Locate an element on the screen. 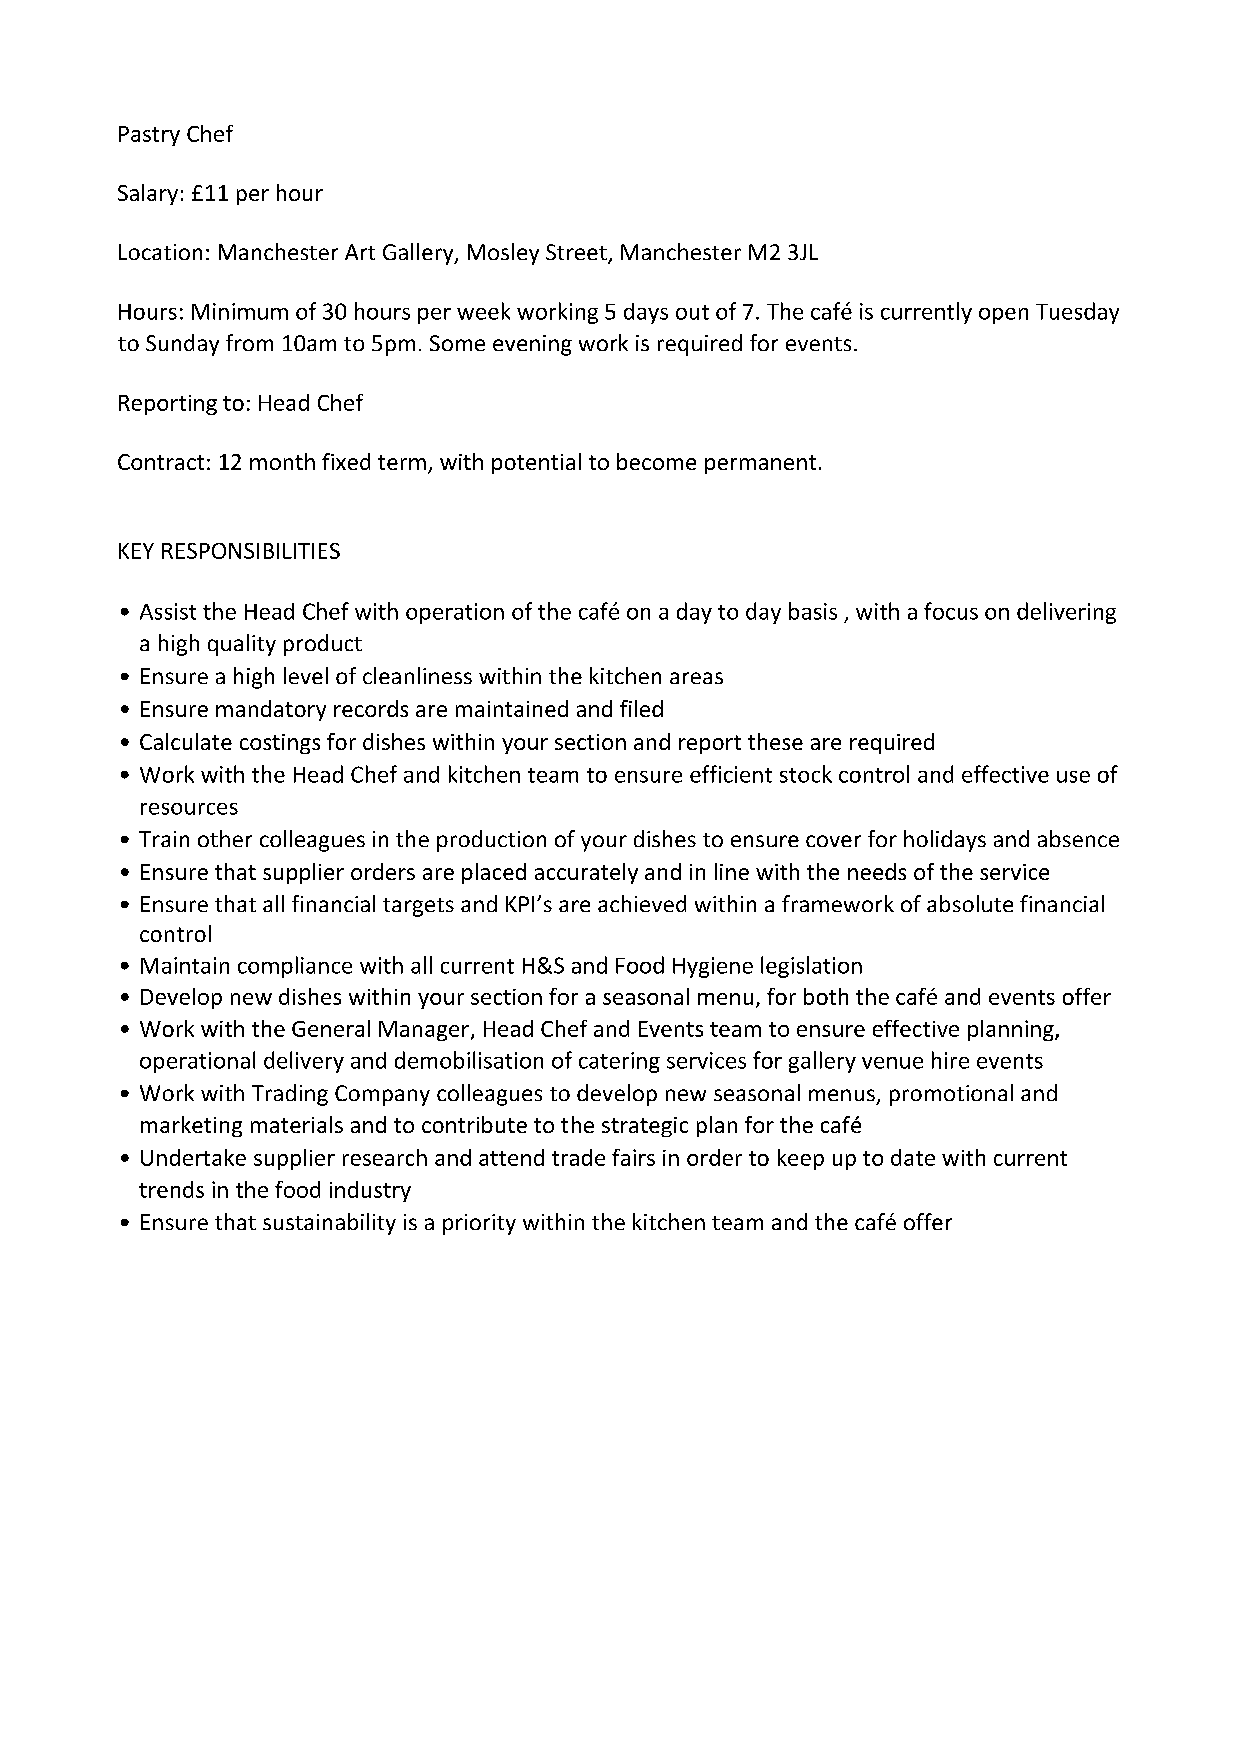 This screenshot has width=1245, height=1760. other is located at coordinates (225, 838).
